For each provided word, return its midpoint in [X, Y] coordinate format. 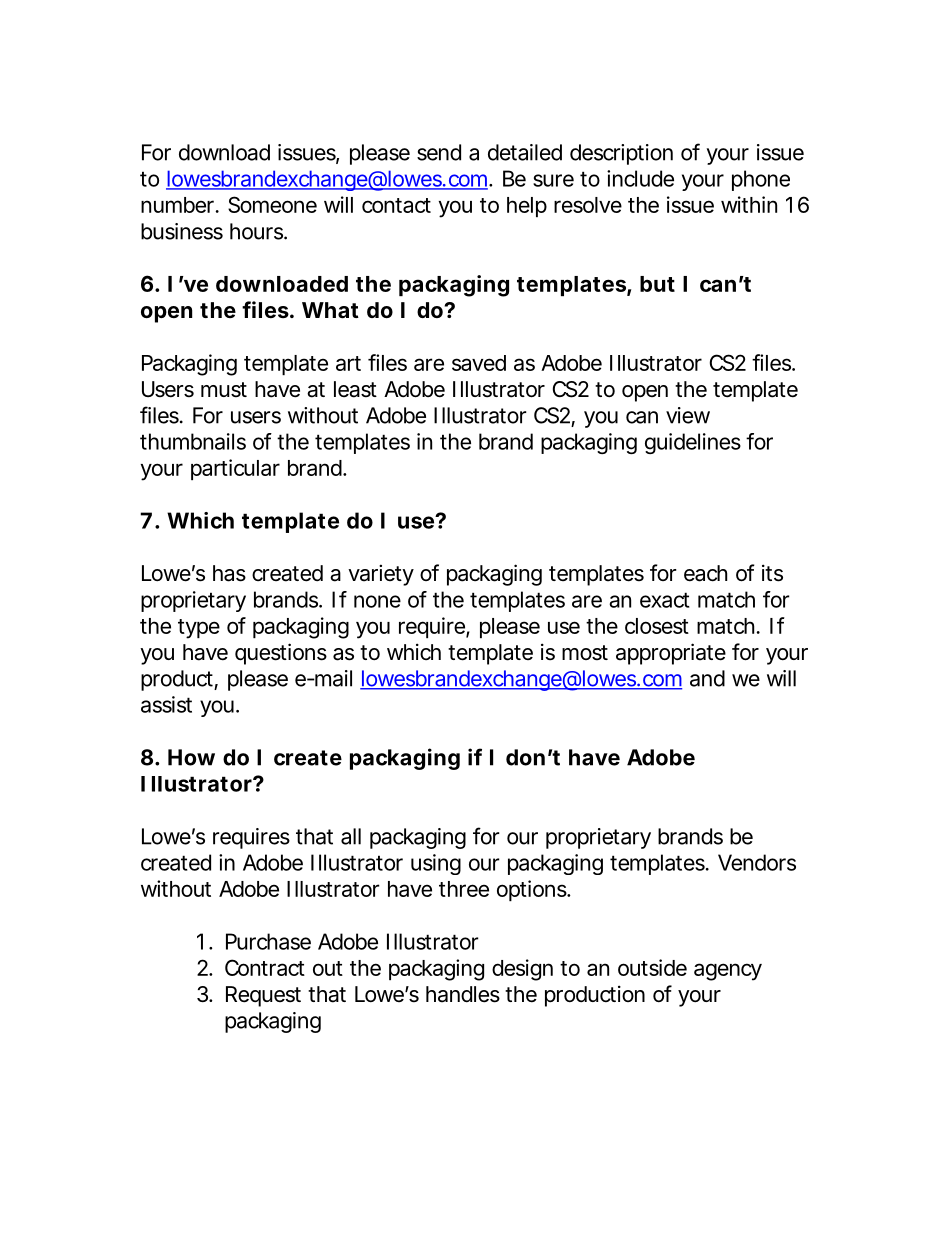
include [640, 178]
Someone [272, 204]
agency [728, 972]
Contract [265, 967]
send [439, 152]
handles [463, 994]
